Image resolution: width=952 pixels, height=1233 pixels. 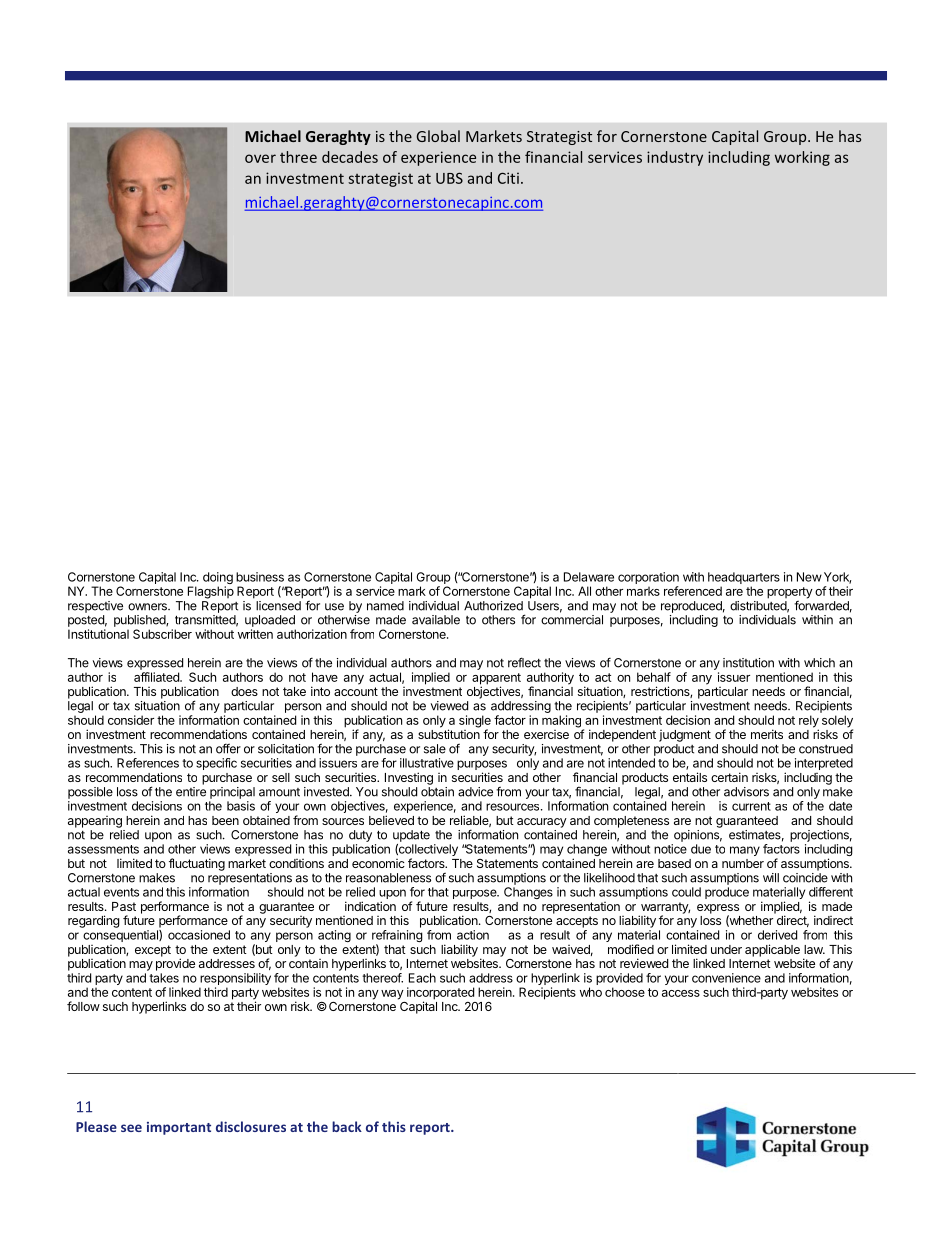 What do you see at coordinates (589, 577) in the screenshot?
I see `Delaware` at bounding box center [589, 577].
